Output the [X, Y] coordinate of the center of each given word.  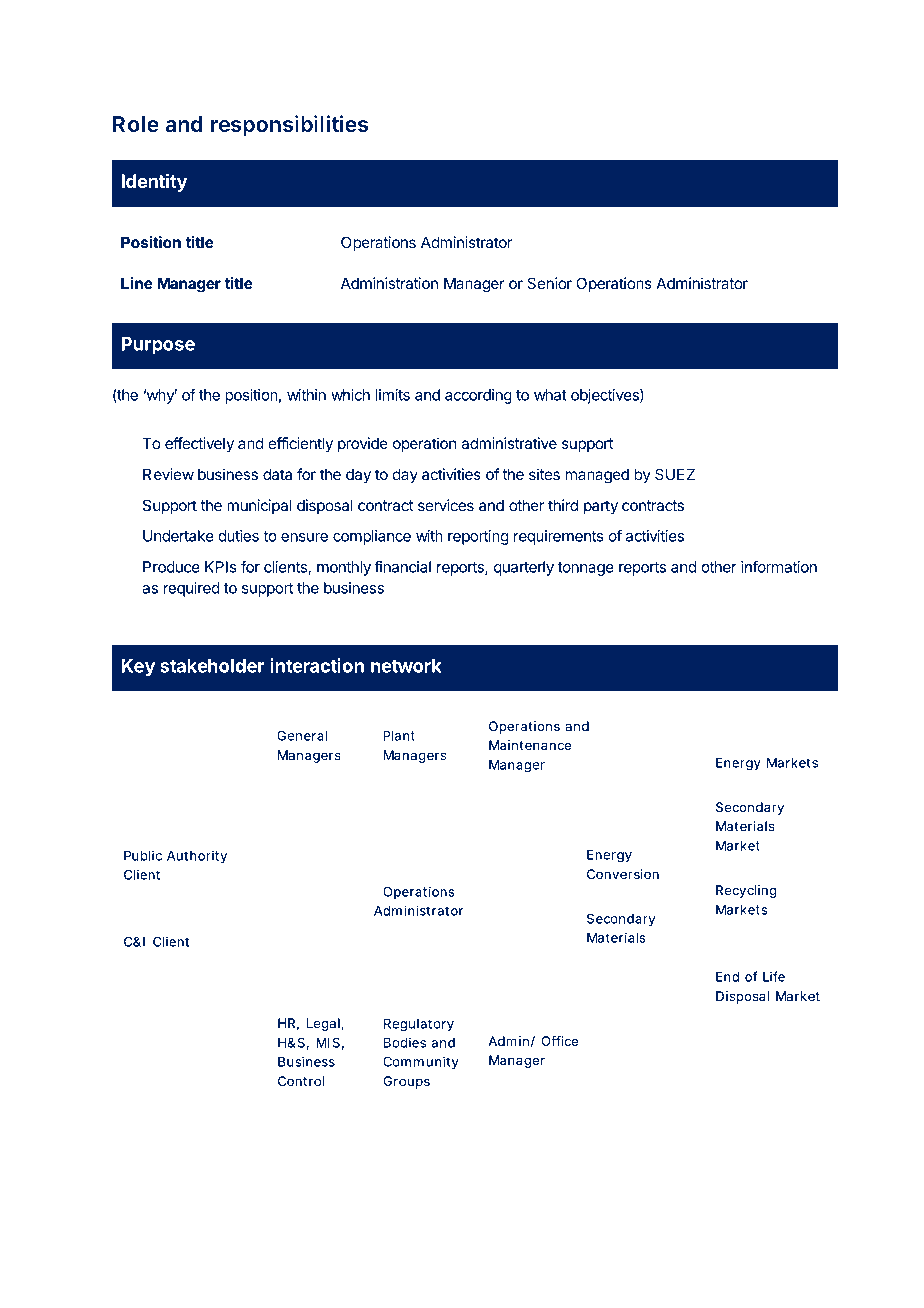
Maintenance [530, 745]
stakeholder [212, 666]
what [550, 395]
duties [238, 536]
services [446, 505]
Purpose [158, 346]
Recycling [746, 891]
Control [301, 1081]
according [478, 396]
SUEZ [675, 474]
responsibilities [290, 126]
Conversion [623, 874]
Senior [549, 283]
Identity [154, 182]
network [406, 666]
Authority [197, 856]
